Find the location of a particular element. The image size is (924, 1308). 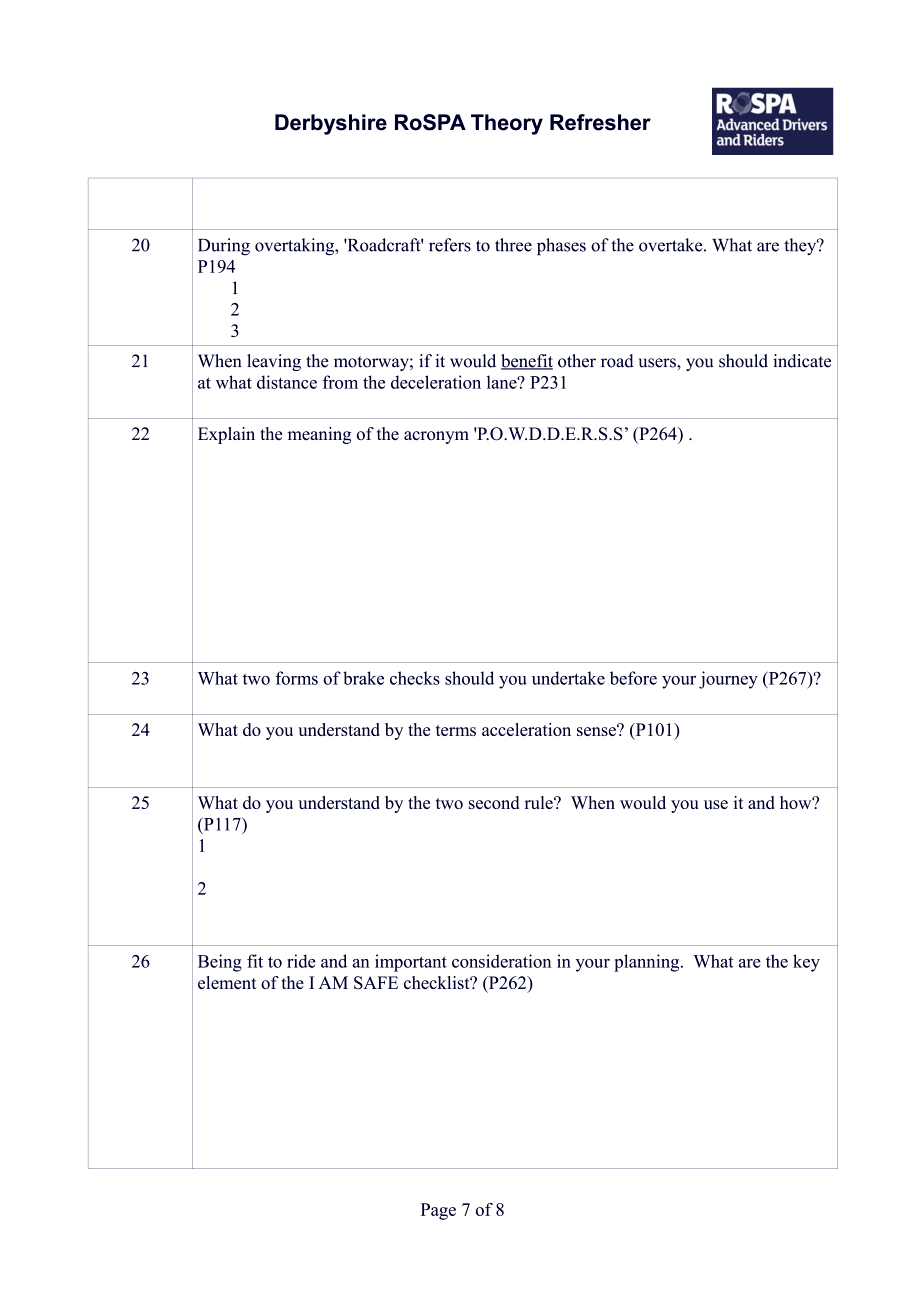

Derbyshire is located at coordinates (331, 124).
